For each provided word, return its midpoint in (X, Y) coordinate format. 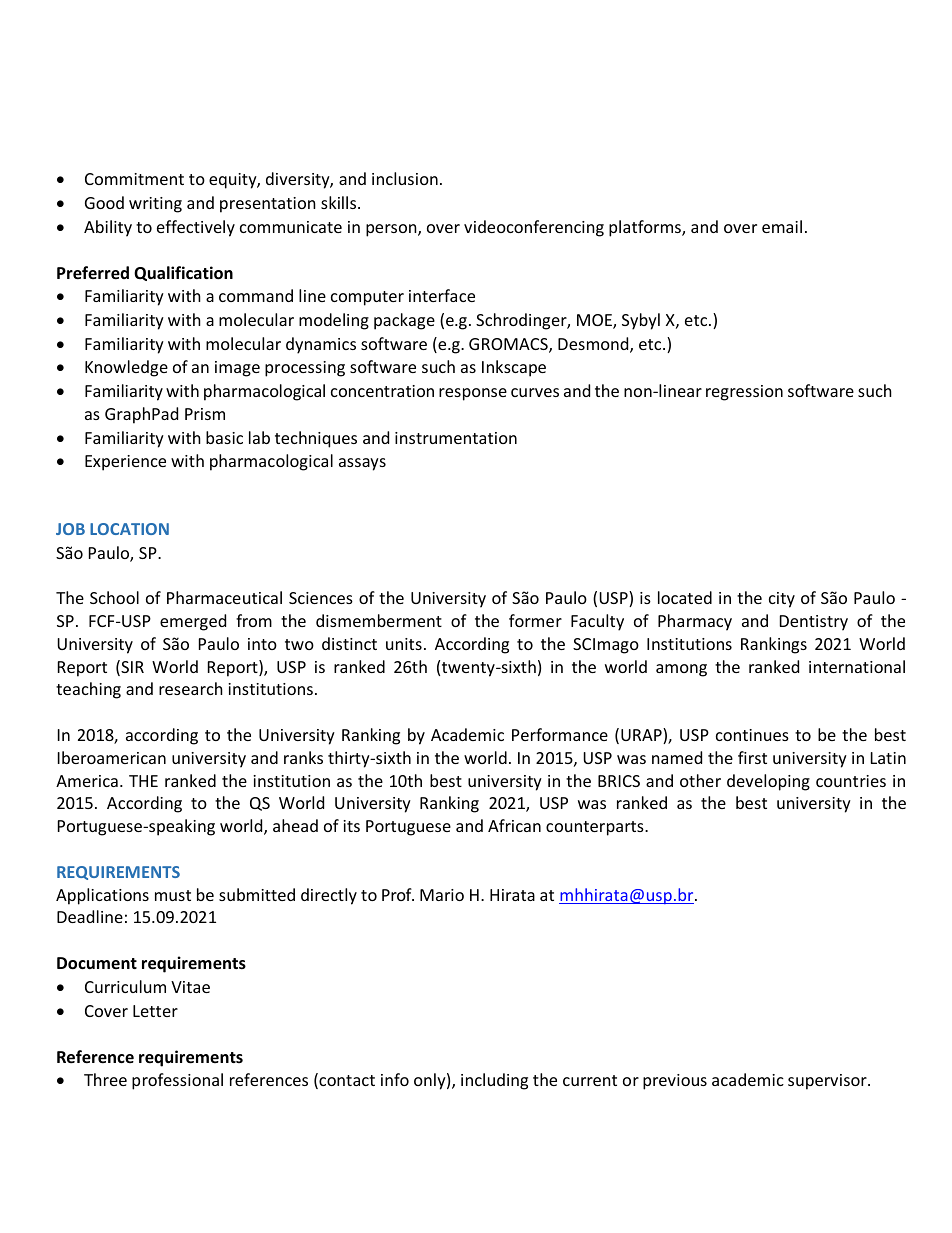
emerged (193, 622)
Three (105, 1079)
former (535, 620)
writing (155, 205)
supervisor (828, 1082)
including (494, 1081)
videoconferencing (534, 228)
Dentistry (814, 623)
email (782, 226)
